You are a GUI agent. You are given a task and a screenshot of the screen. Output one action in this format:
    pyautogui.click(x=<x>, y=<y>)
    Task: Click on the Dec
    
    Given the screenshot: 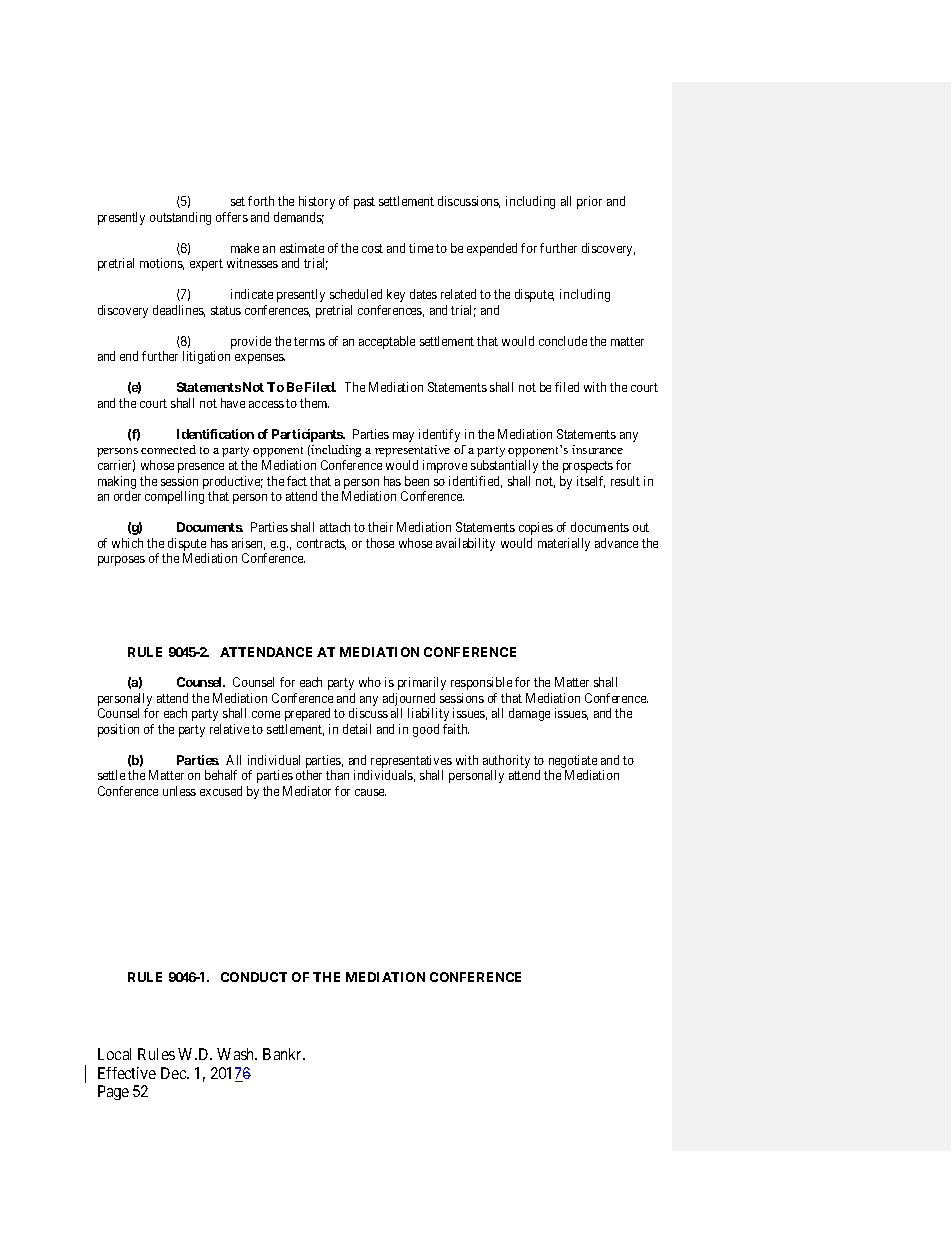 What is the action you would take?
    pyautogui.click(x=174, y=1073)
